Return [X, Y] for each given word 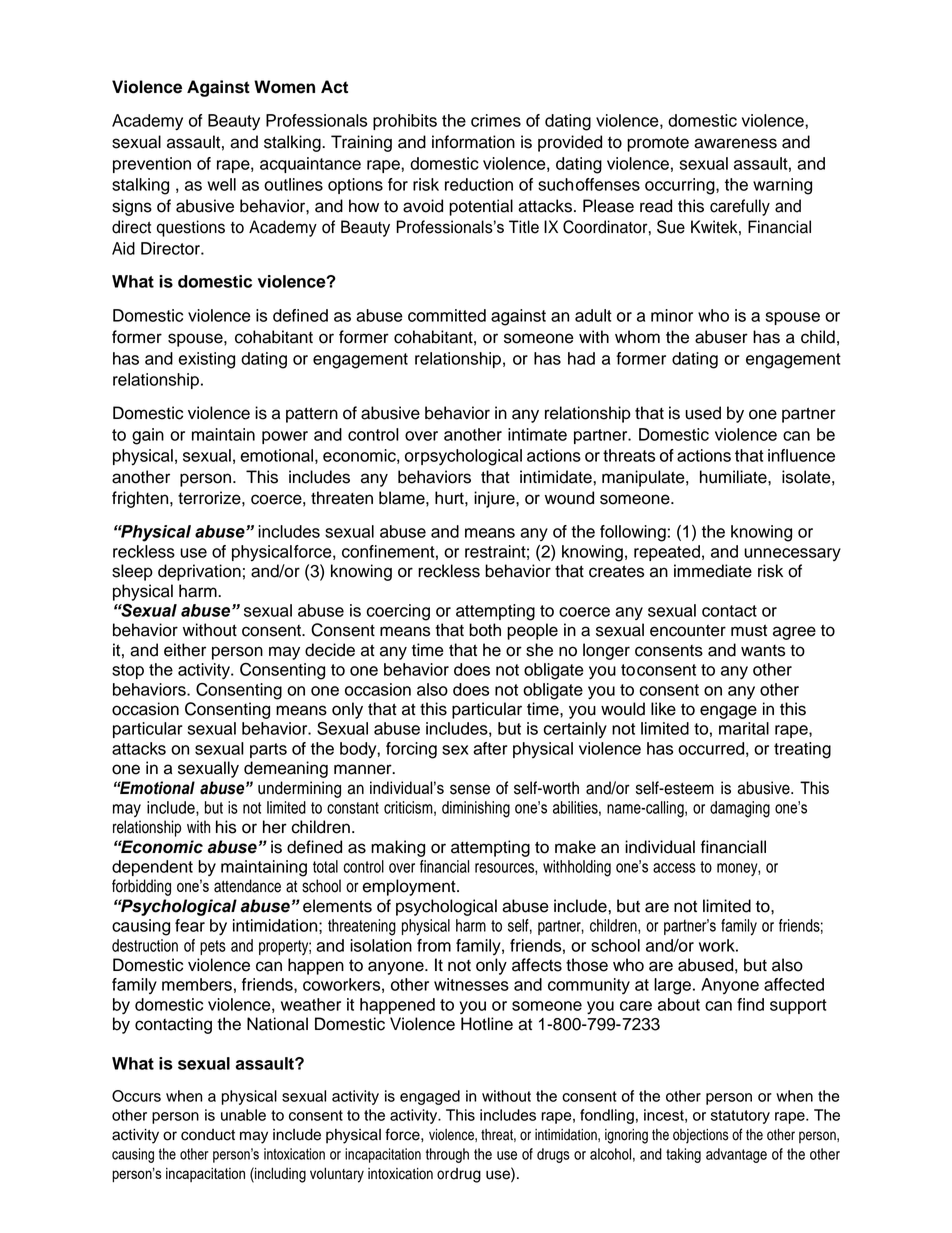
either [185, 650]
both [485, 630]
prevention [152, 165]
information [473, 142]
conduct [208, 1135]
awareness [735, 143]
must [749, 630]
